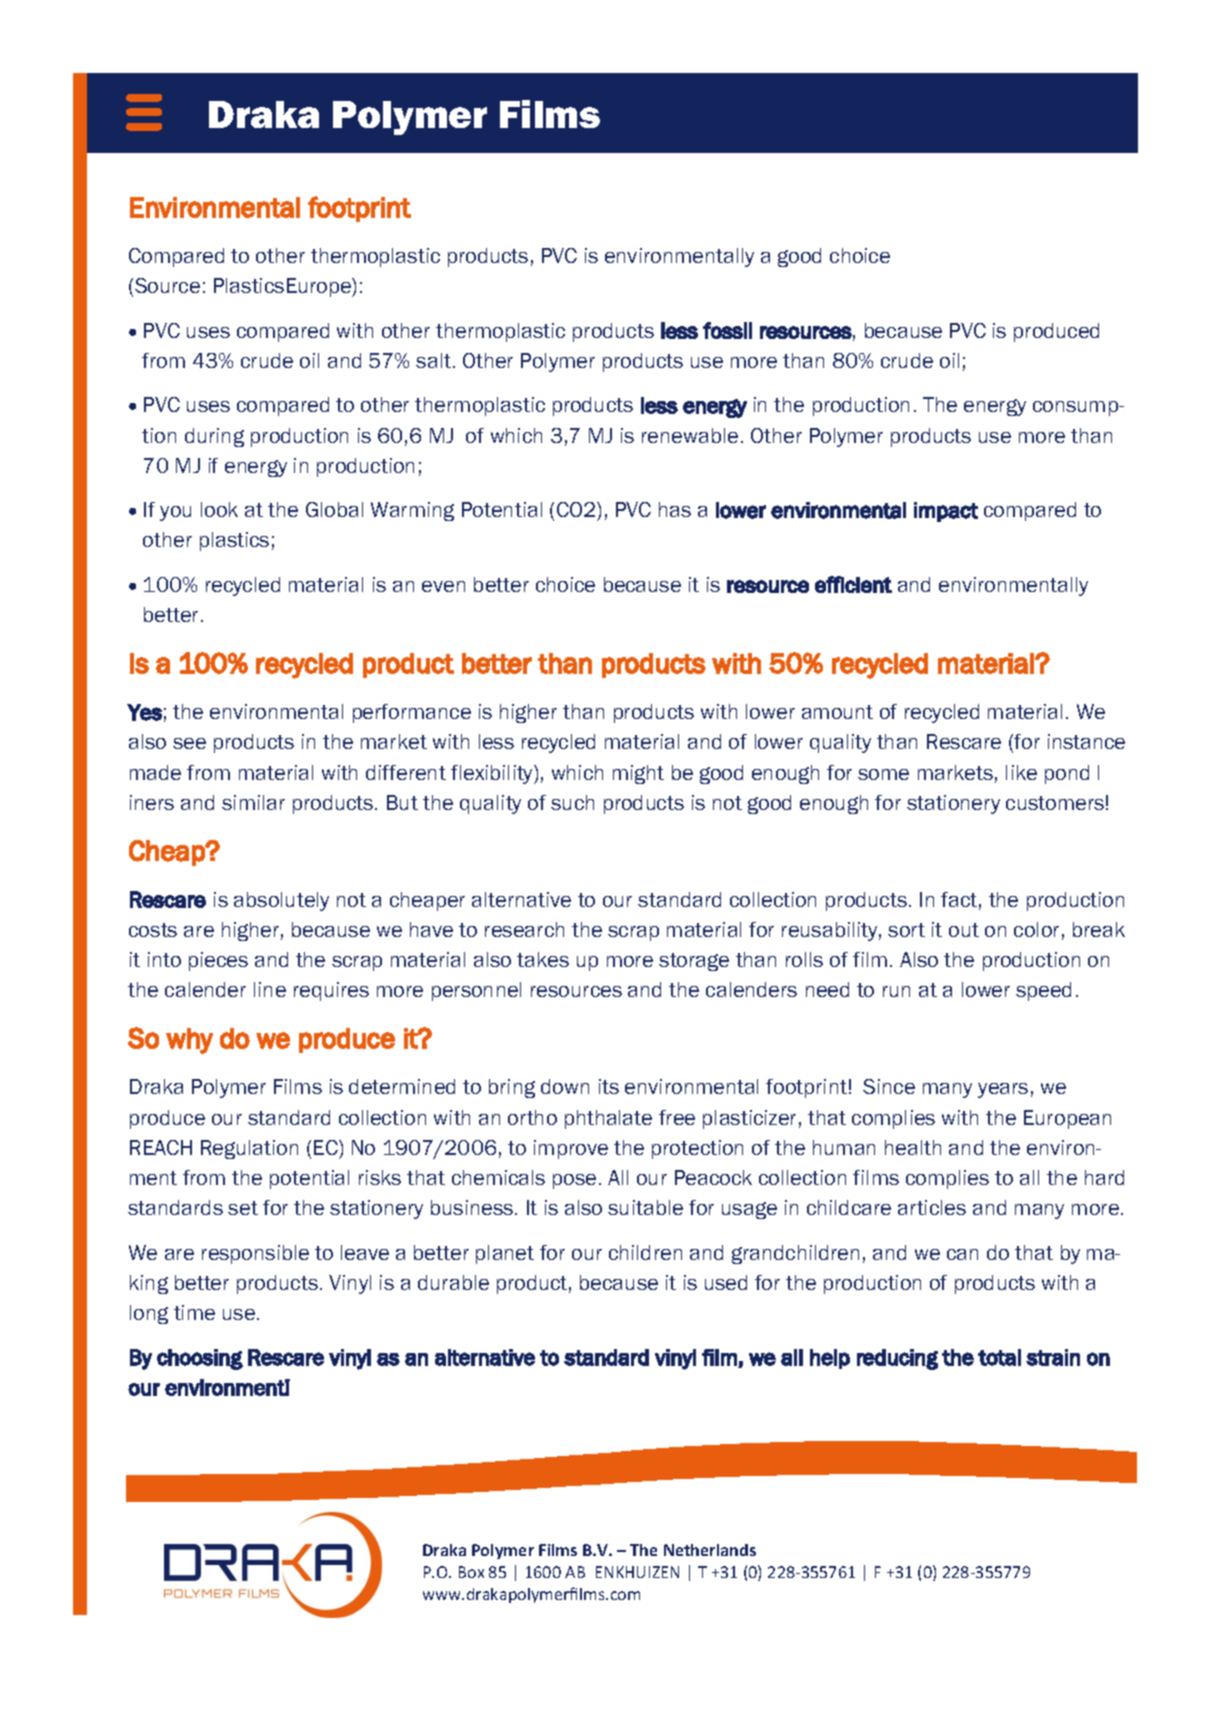 The image size is (1211, 1712). I want to click on Box, so click(471, 1572).
